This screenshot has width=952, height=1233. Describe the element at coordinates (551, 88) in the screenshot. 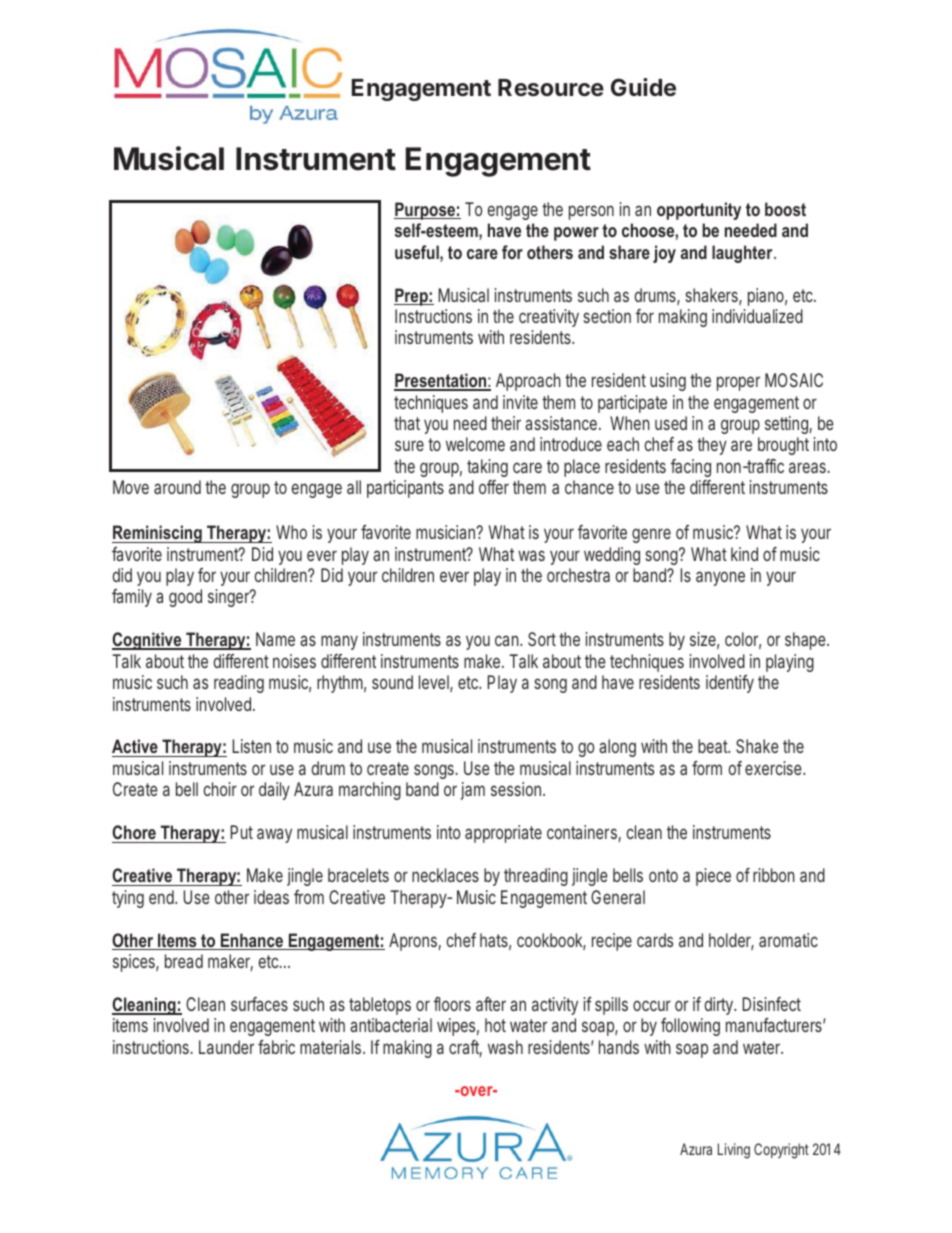

I see `Resource` at that location.
